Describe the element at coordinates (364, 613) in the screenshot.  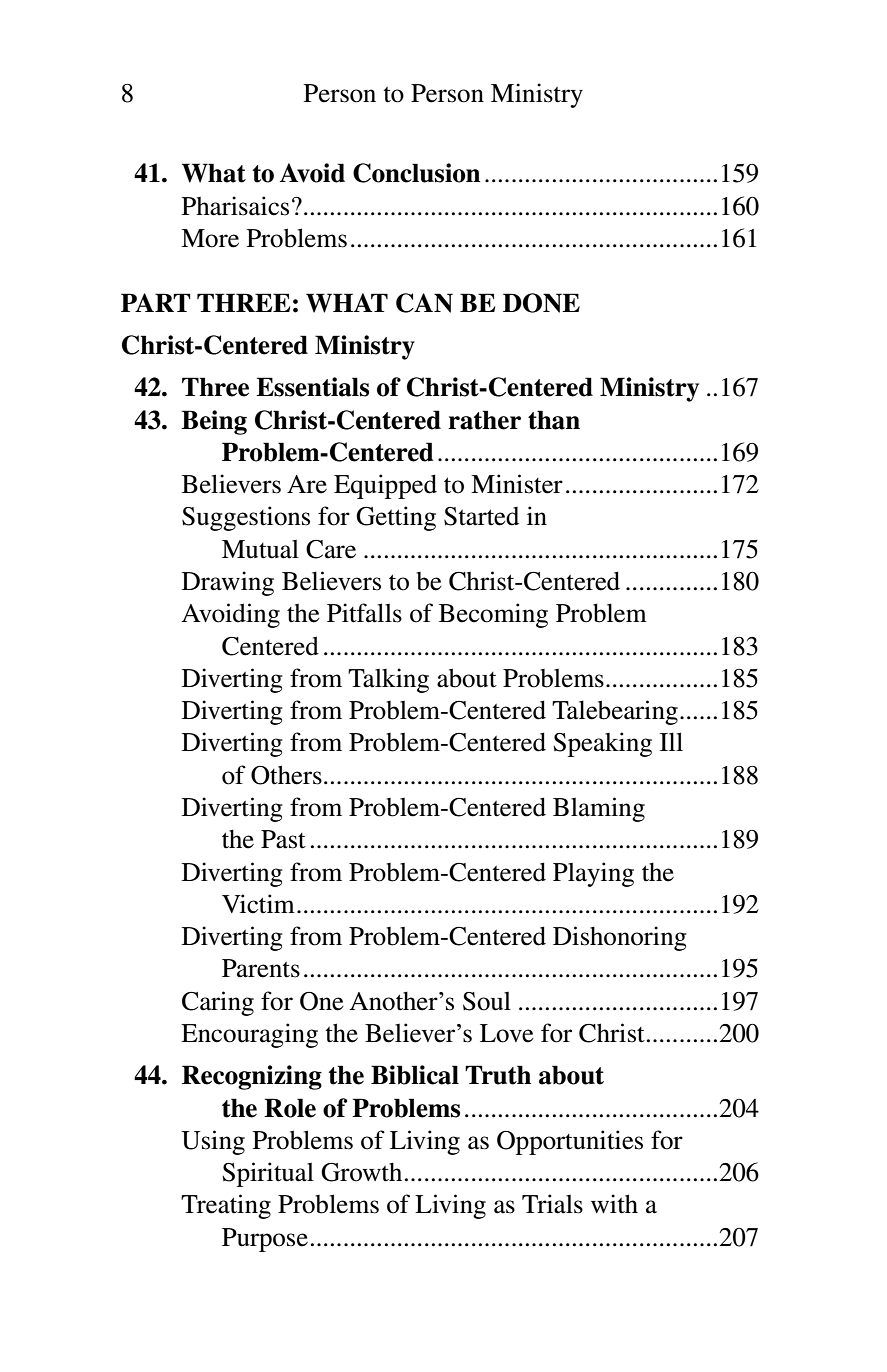
I see `Pitfalls` at that location.
